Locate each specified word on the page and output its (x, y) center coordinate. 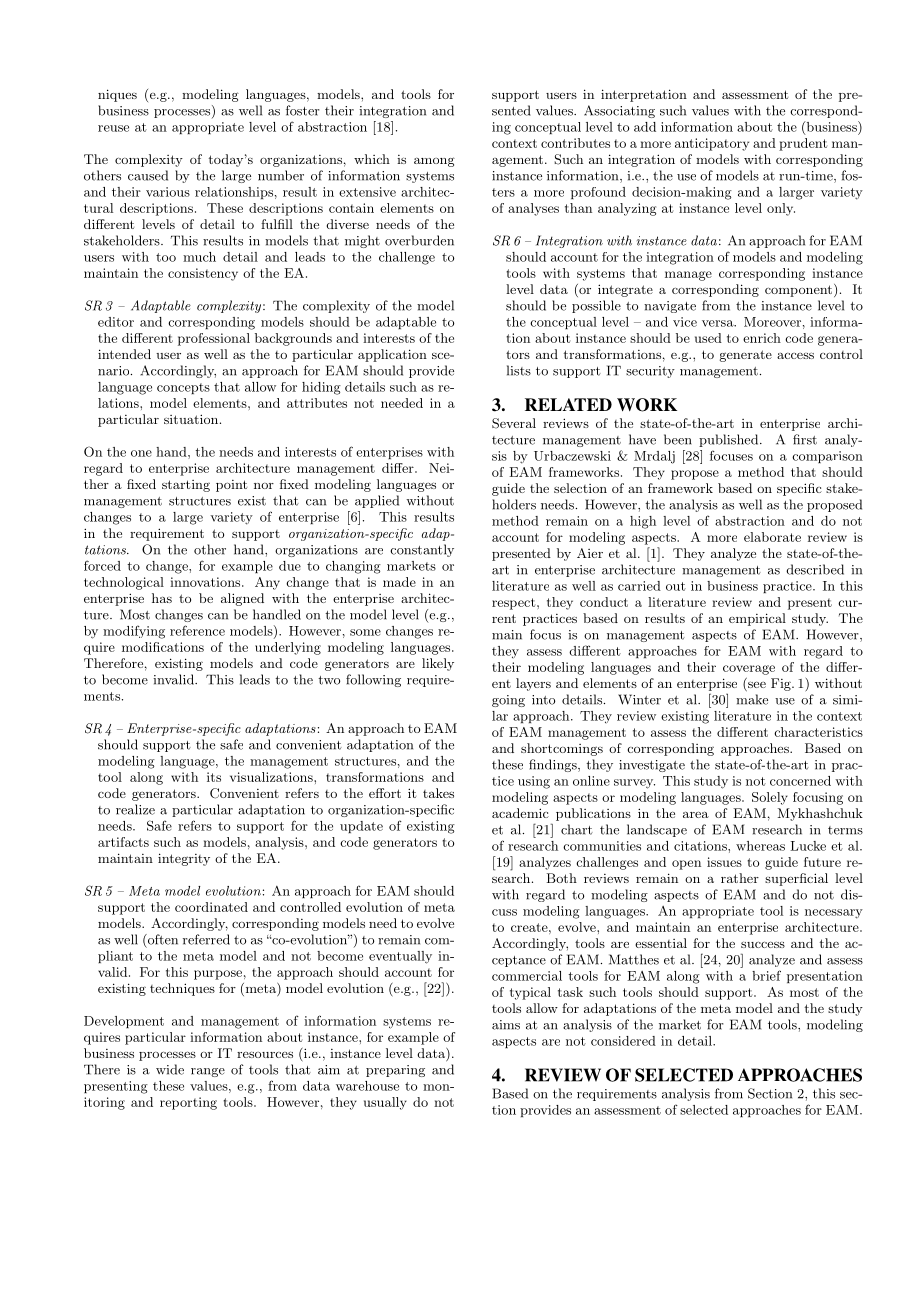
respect (515, 604)
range (208, 1072)
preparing (395, 1071)
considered (623, 1041)
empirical (757, 619)
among (434, 162)
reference (197, 630)
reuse (113, 128)
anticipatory (712, 144)
